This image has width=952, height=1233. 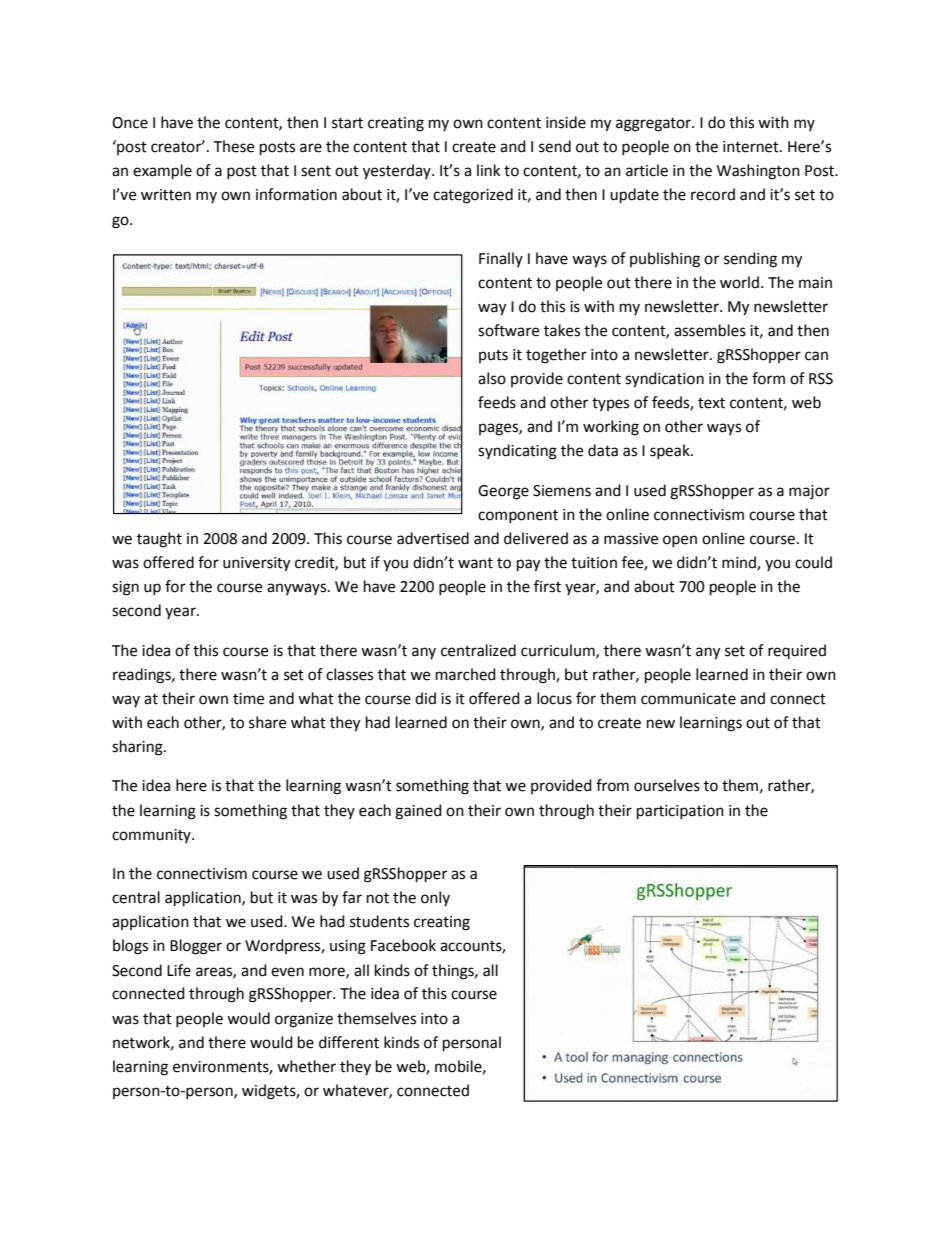 I want to click on organize, so click(x=304, y=1020).
